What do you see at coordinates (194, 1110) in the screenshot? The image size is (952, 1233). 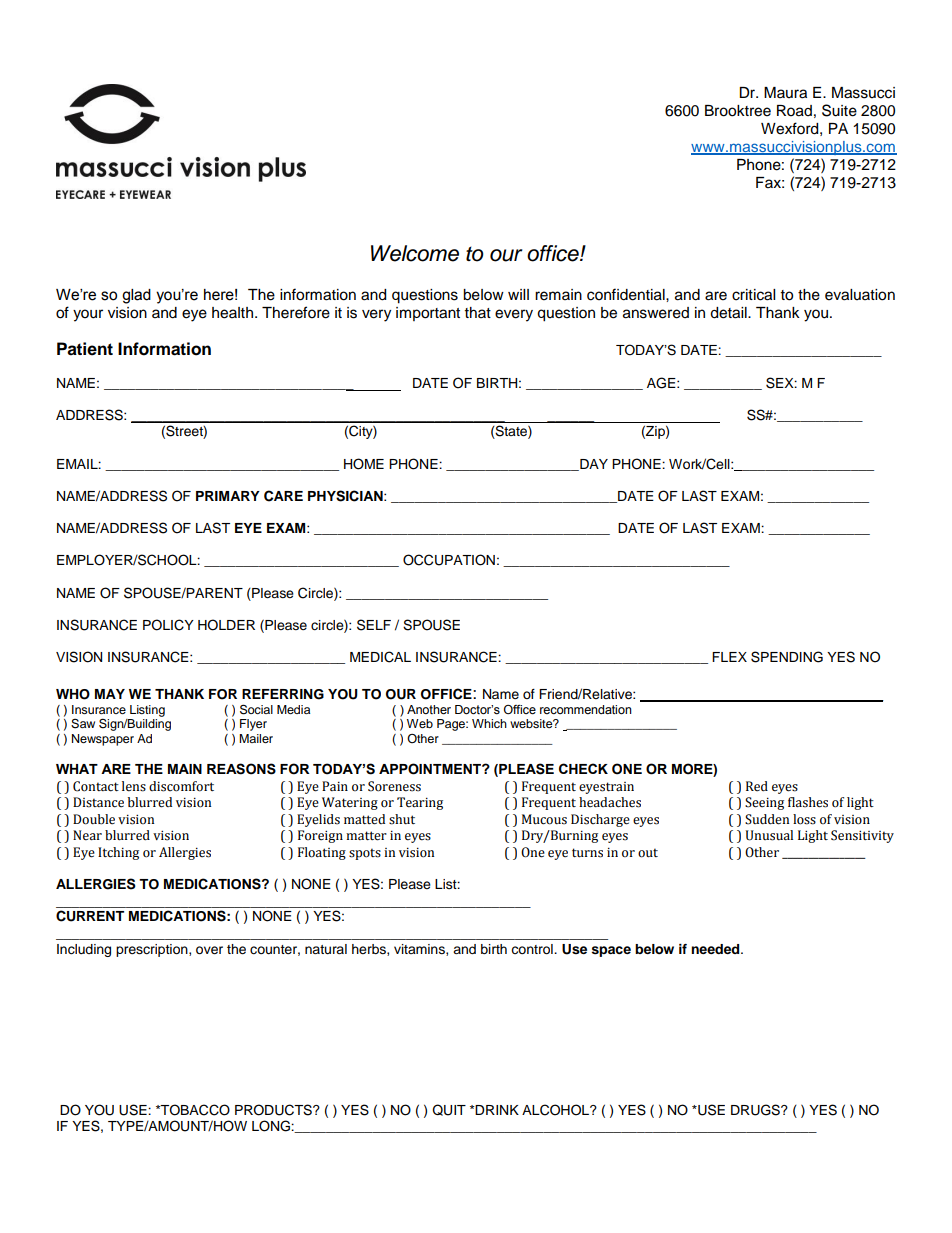 I see `TOBACCO` at bounding box center [194, 1110].
